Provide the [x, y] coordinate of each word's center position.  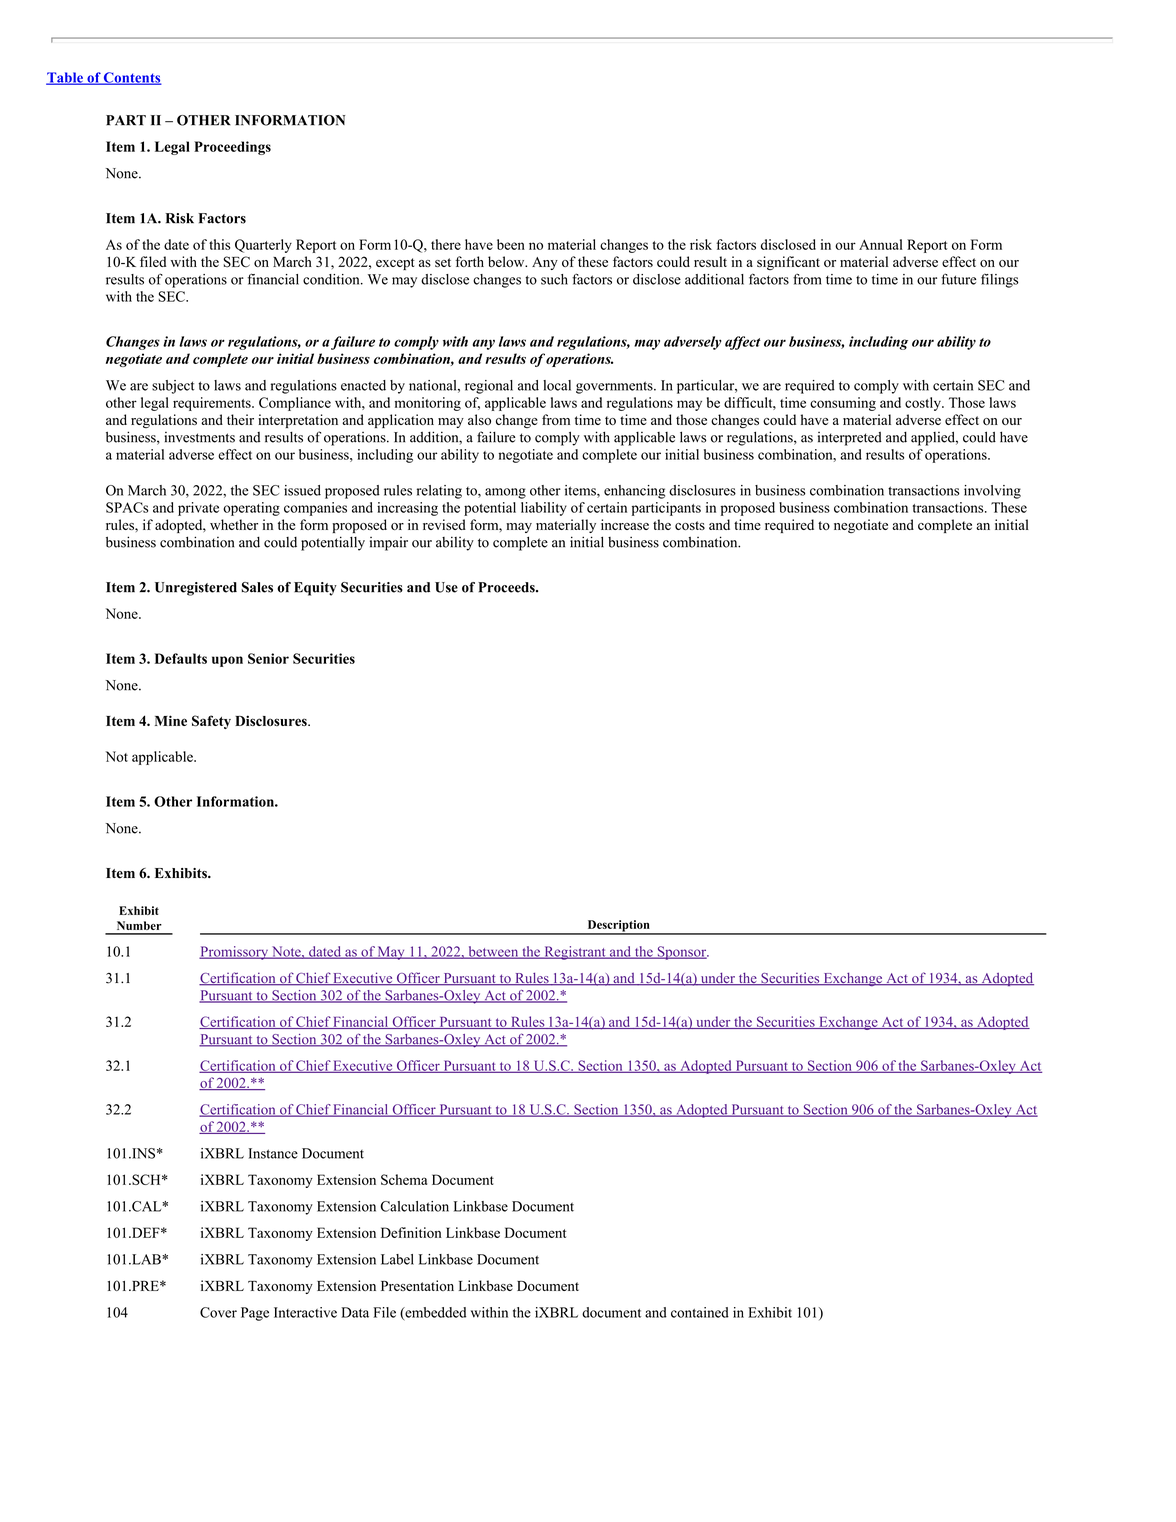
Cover [218, 1312]
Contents [132, 78]
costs [690, 525]
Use [446, 587]
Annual [881, 244]
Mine [171, 720]
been [511, 244]
